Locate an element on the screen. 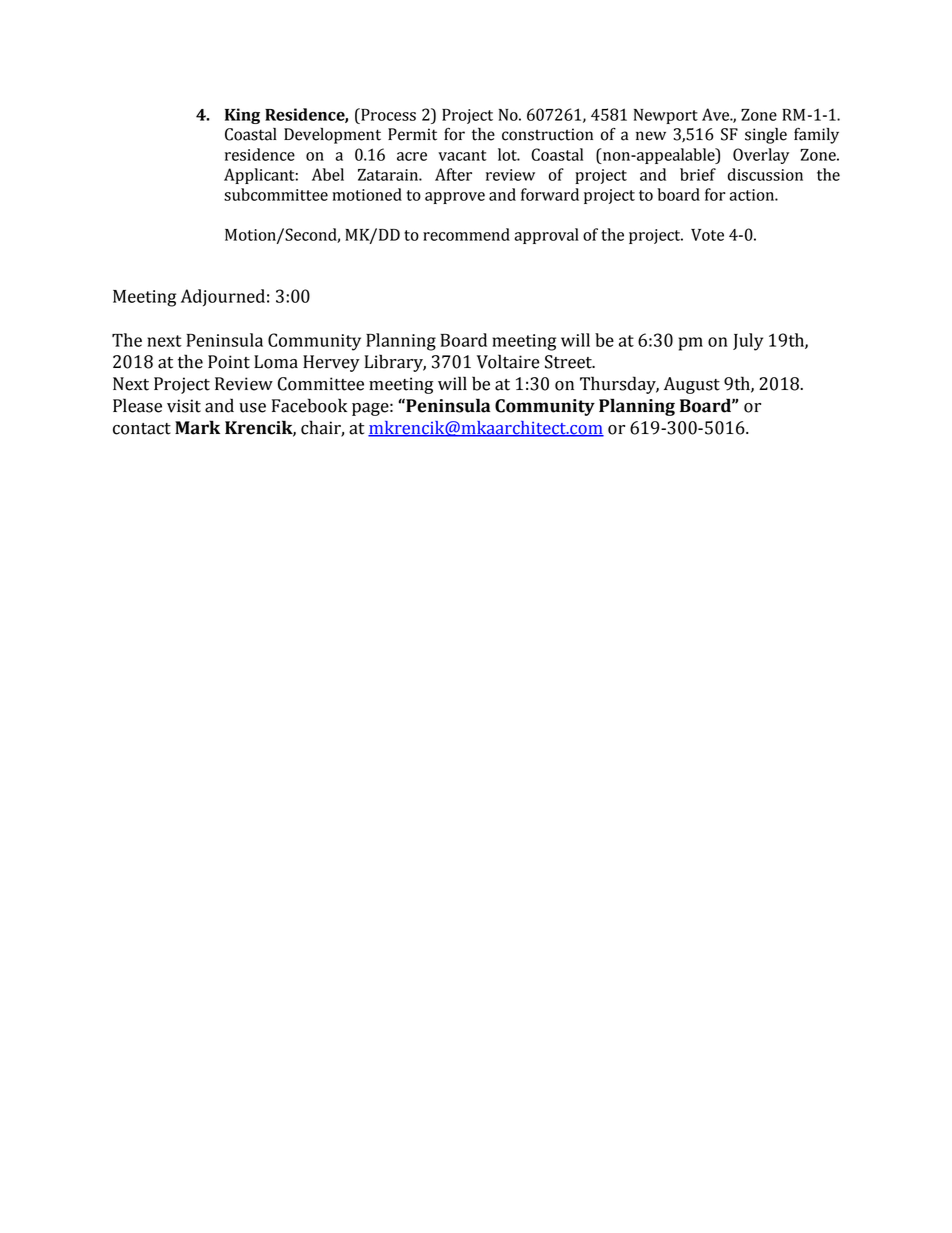  King is located at coordinates (242, 116).
